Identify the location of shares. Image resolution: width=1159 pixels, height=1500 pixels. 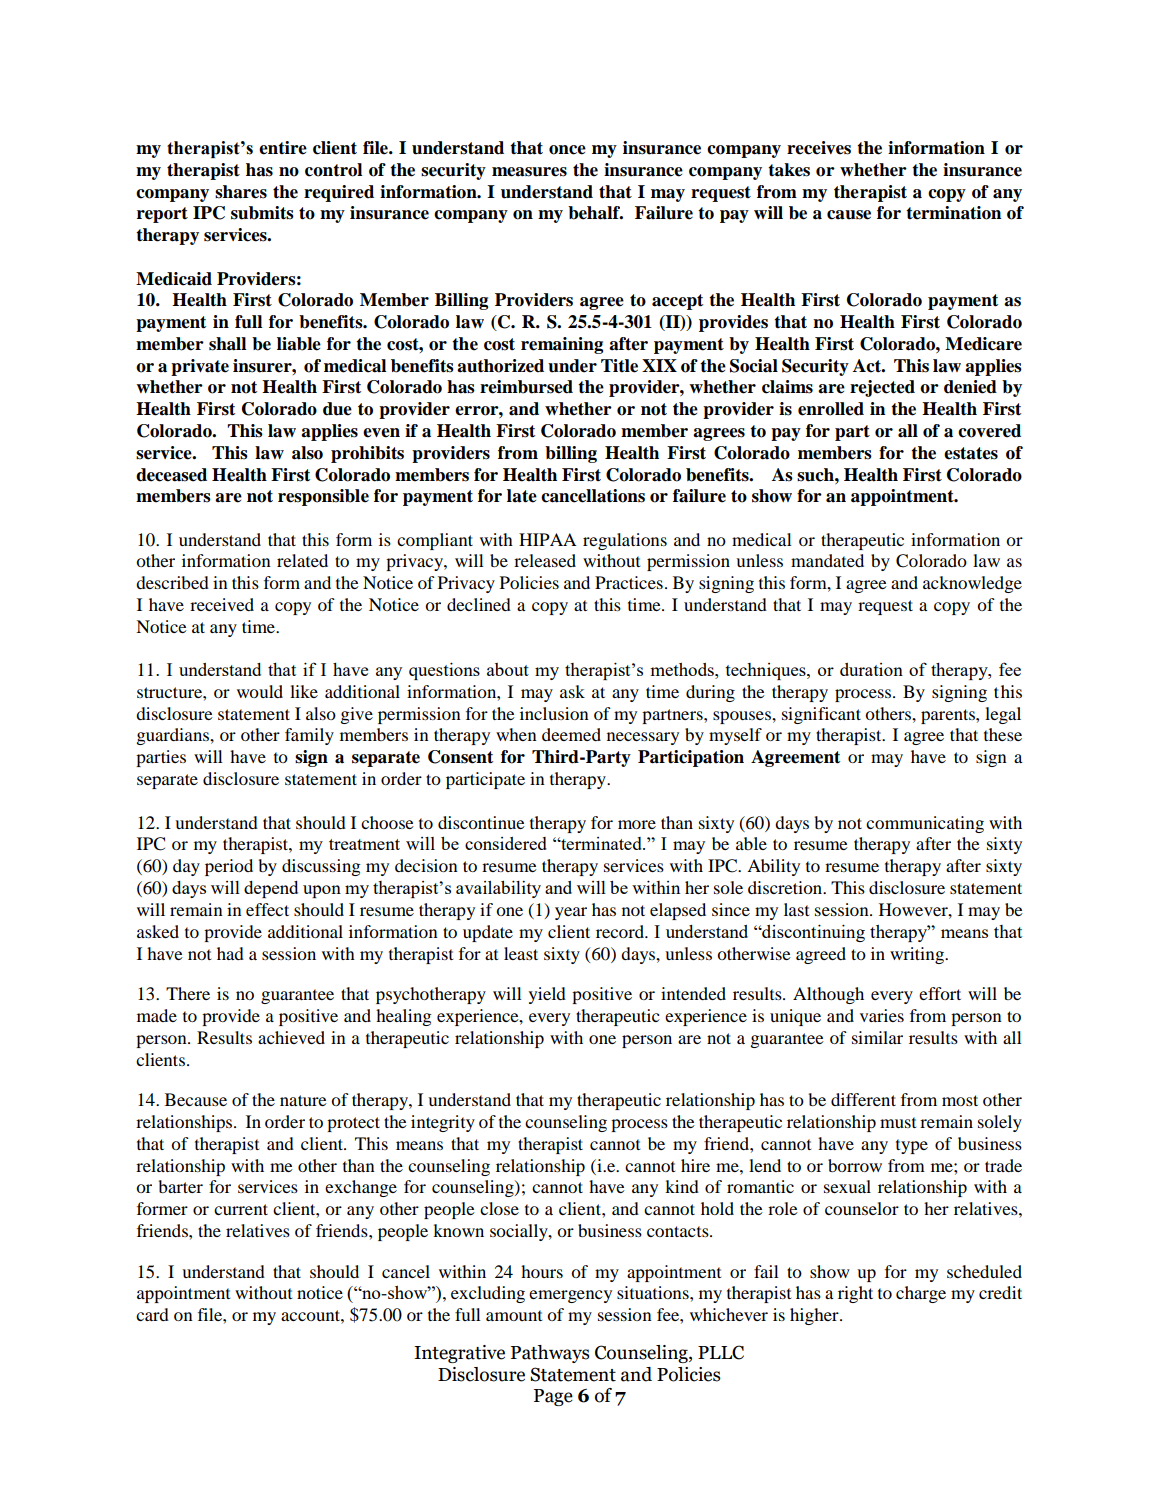
(241, 192).
